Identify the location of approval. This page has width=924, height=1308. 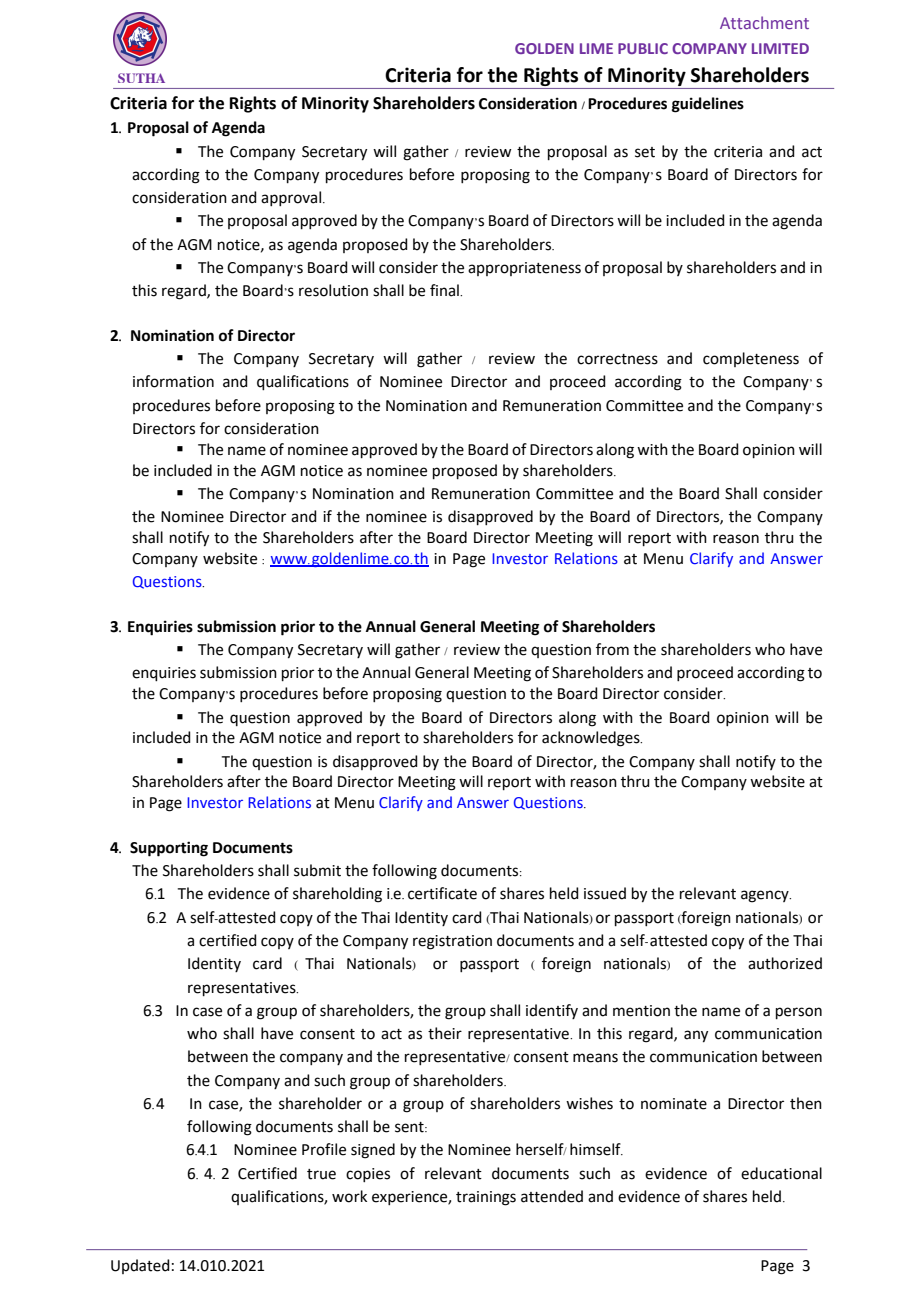
(292, 198).
